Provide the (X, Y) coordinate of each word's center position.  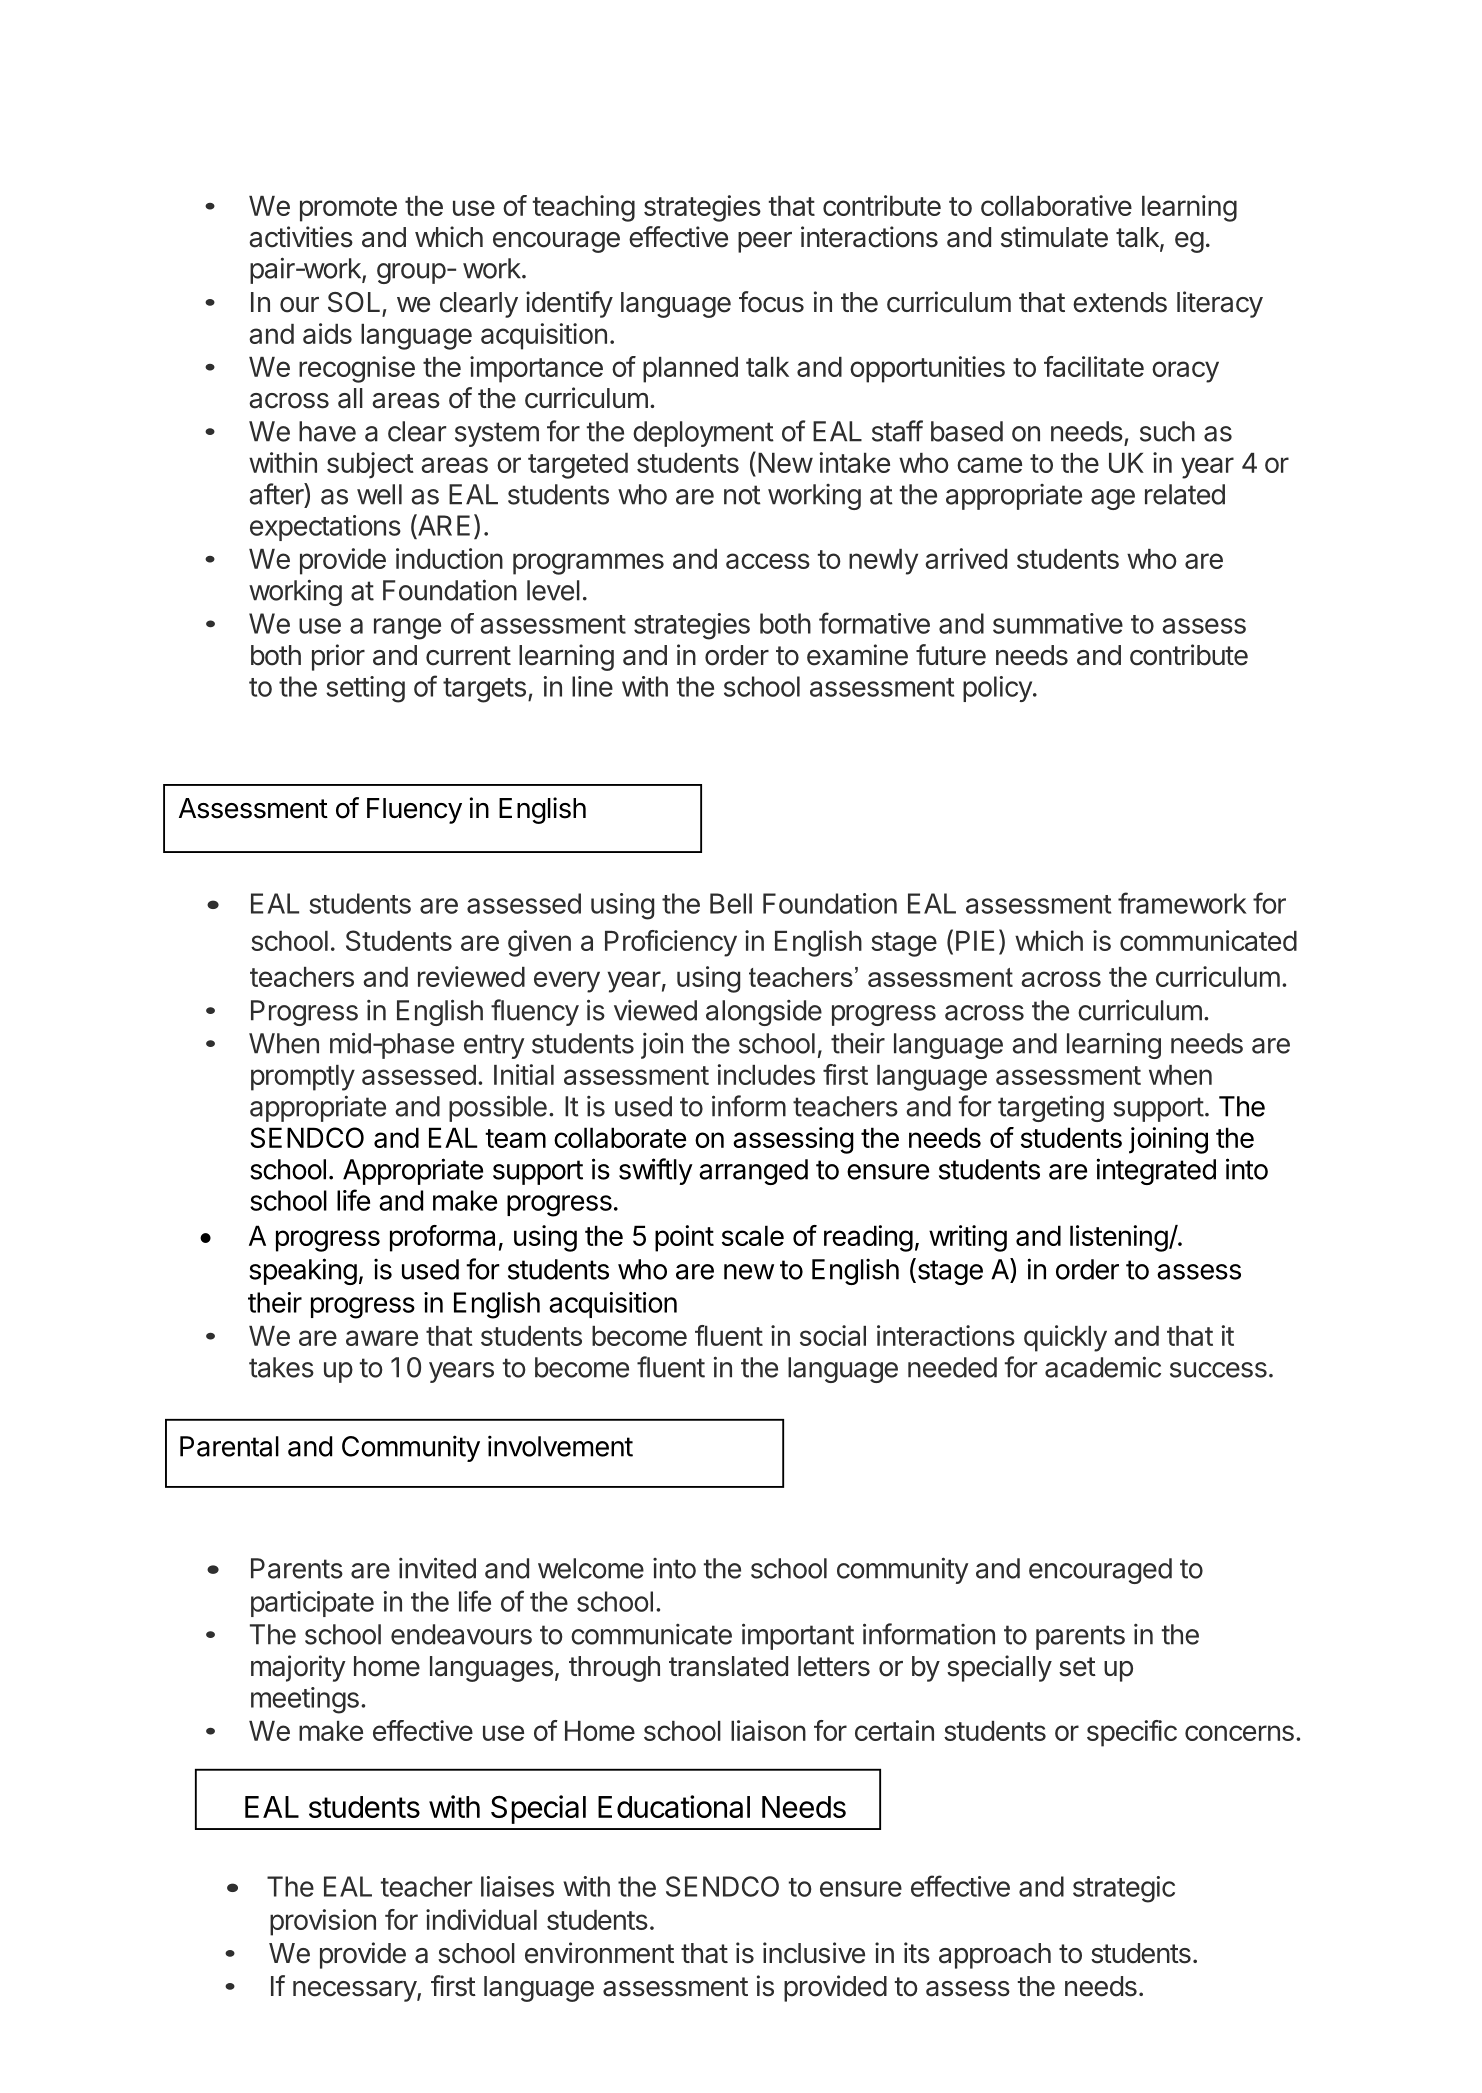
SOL (354, 302)
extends (1120, 302)
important (798, 1636)
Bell (731, 903)
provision (323, 1922)
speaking (303, 1271)
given (539, 943)
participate (312, 1604)
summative (1058, 623)
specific (1132, 1733)
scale (753, 1235)
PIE (975, 941)
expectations (325, 528)
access (768, 561)
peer (765, 242)
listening (1119, 1238)
